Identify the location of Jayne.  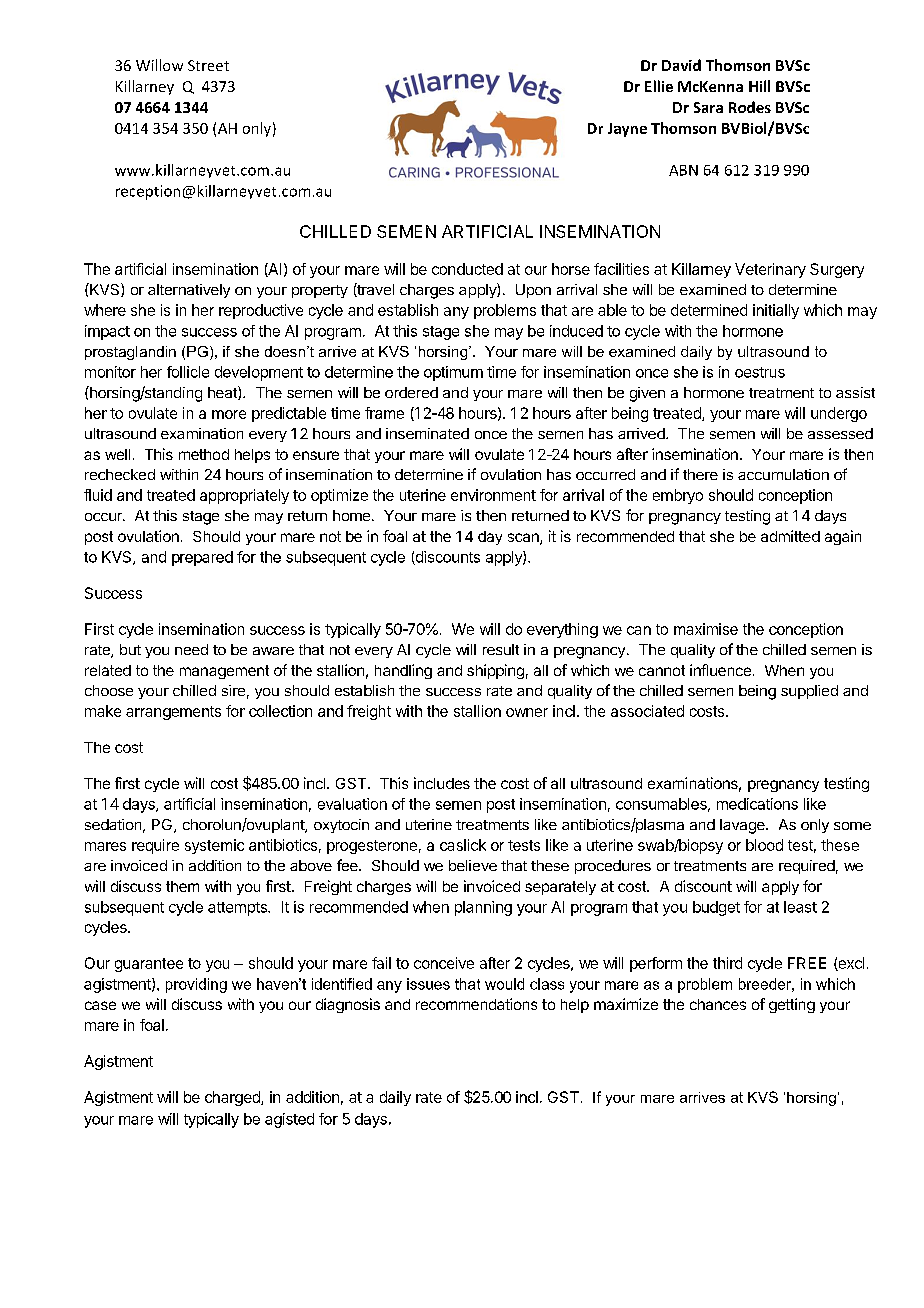
(627, 130).
